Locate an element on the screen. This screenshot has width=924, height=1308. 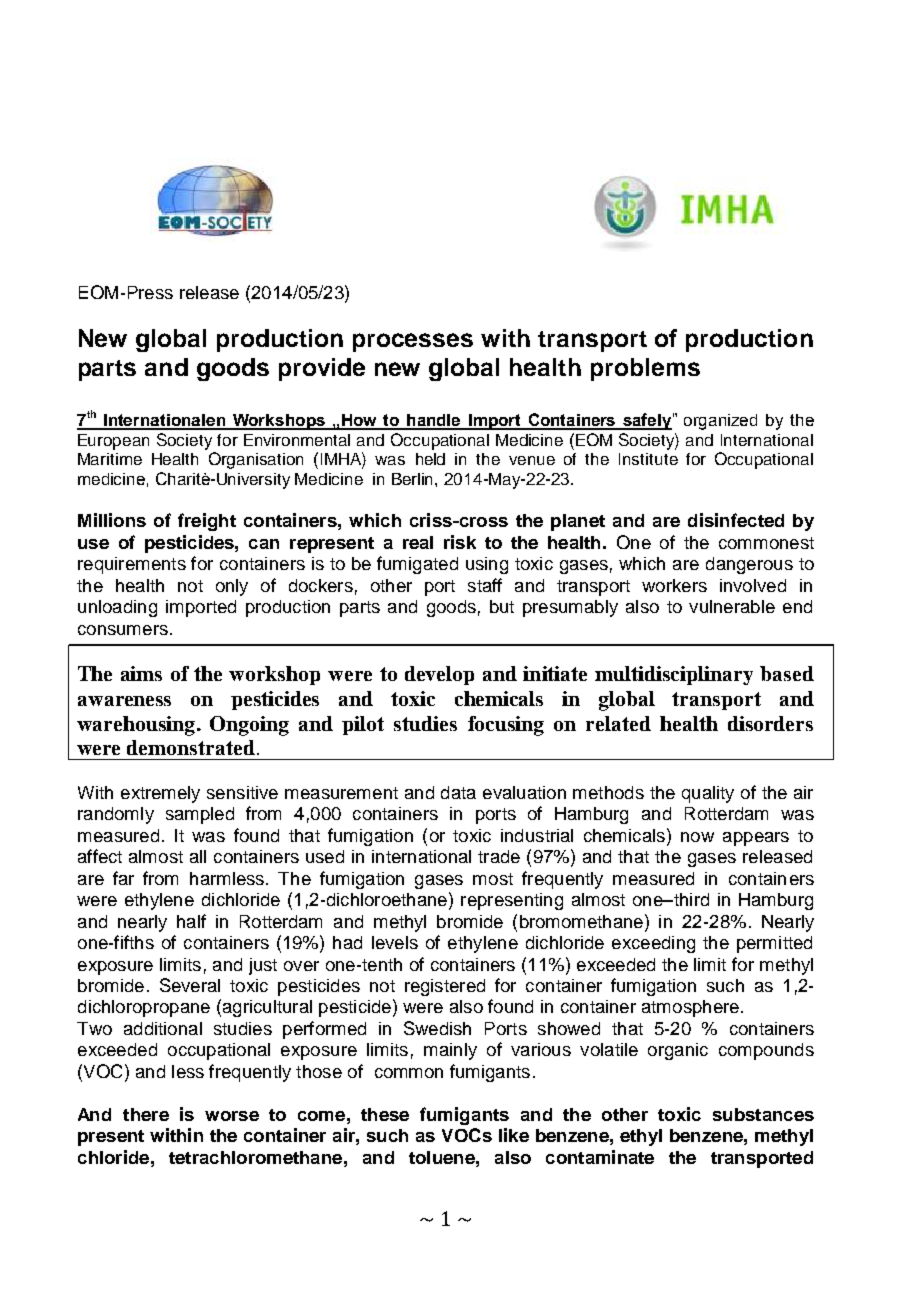
but is located at coordinates (502, 606).
